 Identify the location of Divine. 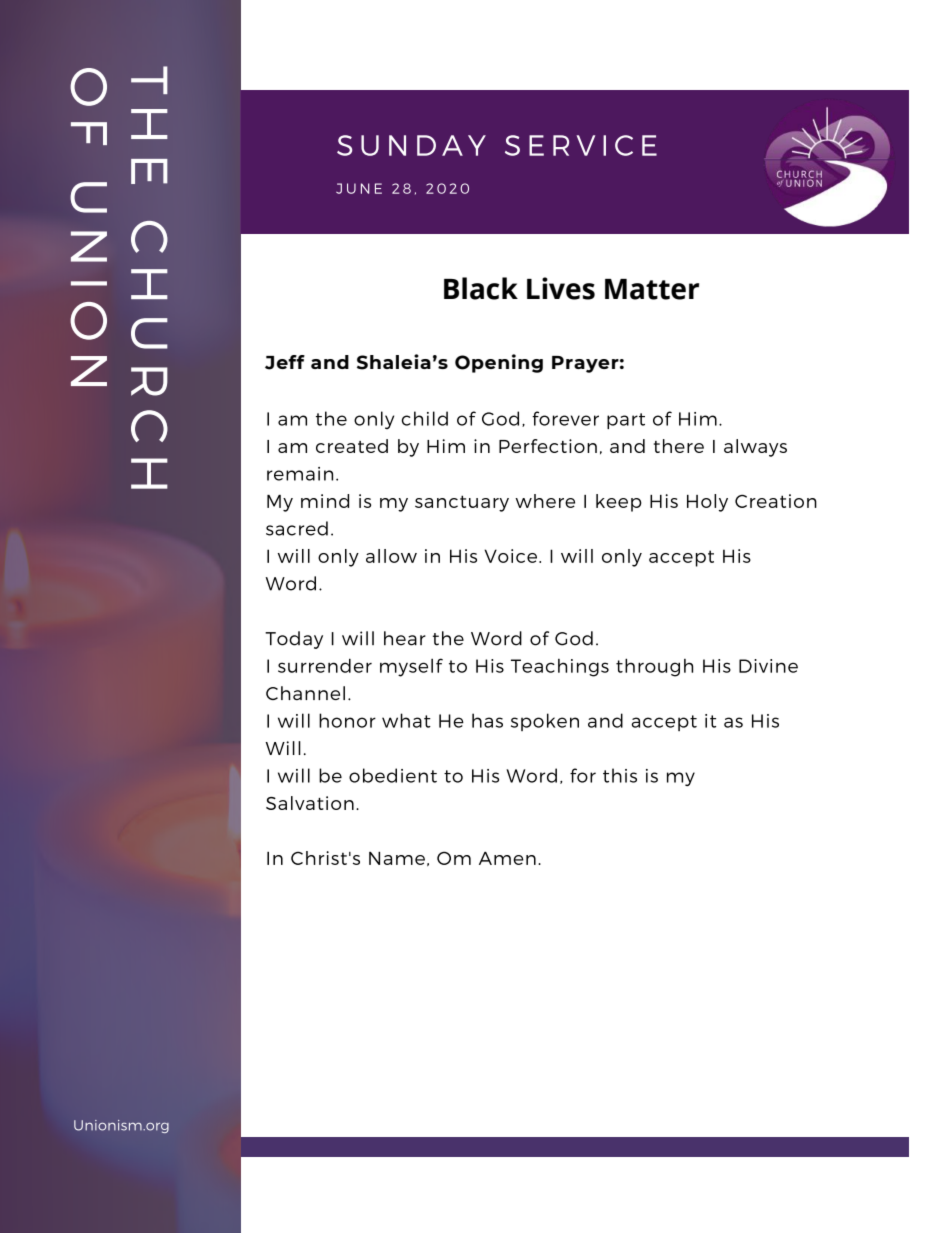
(768, 666).
